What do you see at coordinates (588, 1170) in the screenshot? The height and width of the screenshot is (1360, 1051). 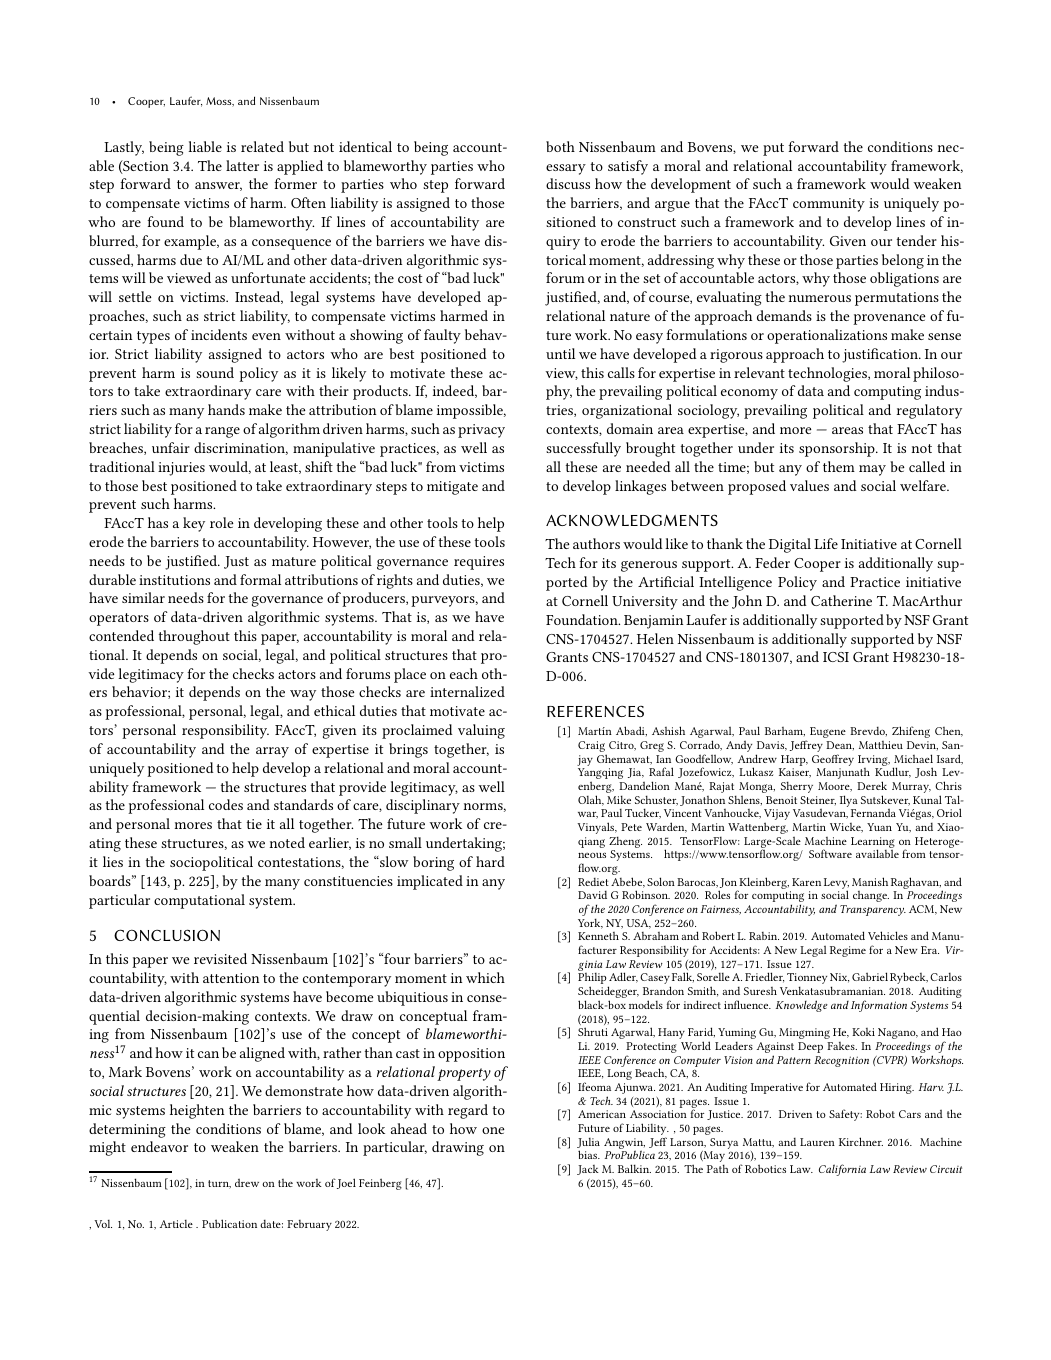 I see `Jack` at bounding box center [588, 1170].
